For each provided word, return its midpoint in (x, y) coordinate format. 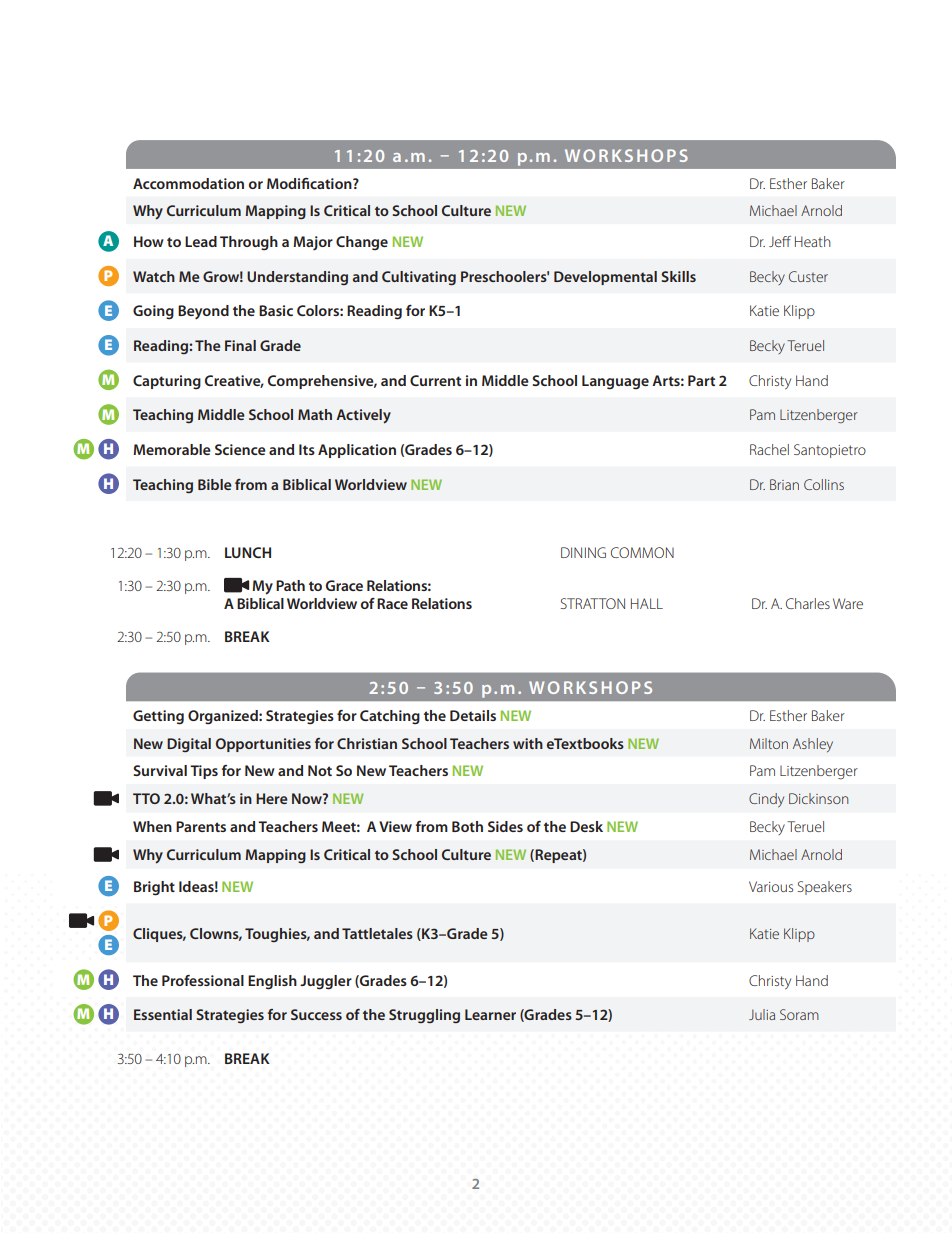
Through (249, 243)
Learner (490, 1014)
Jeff (780, 241)
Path (290, 585)
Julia (762, 1014)
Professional (203, 980)
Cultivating (419, 278)
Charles (808, 603)
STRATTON (593, 603)
